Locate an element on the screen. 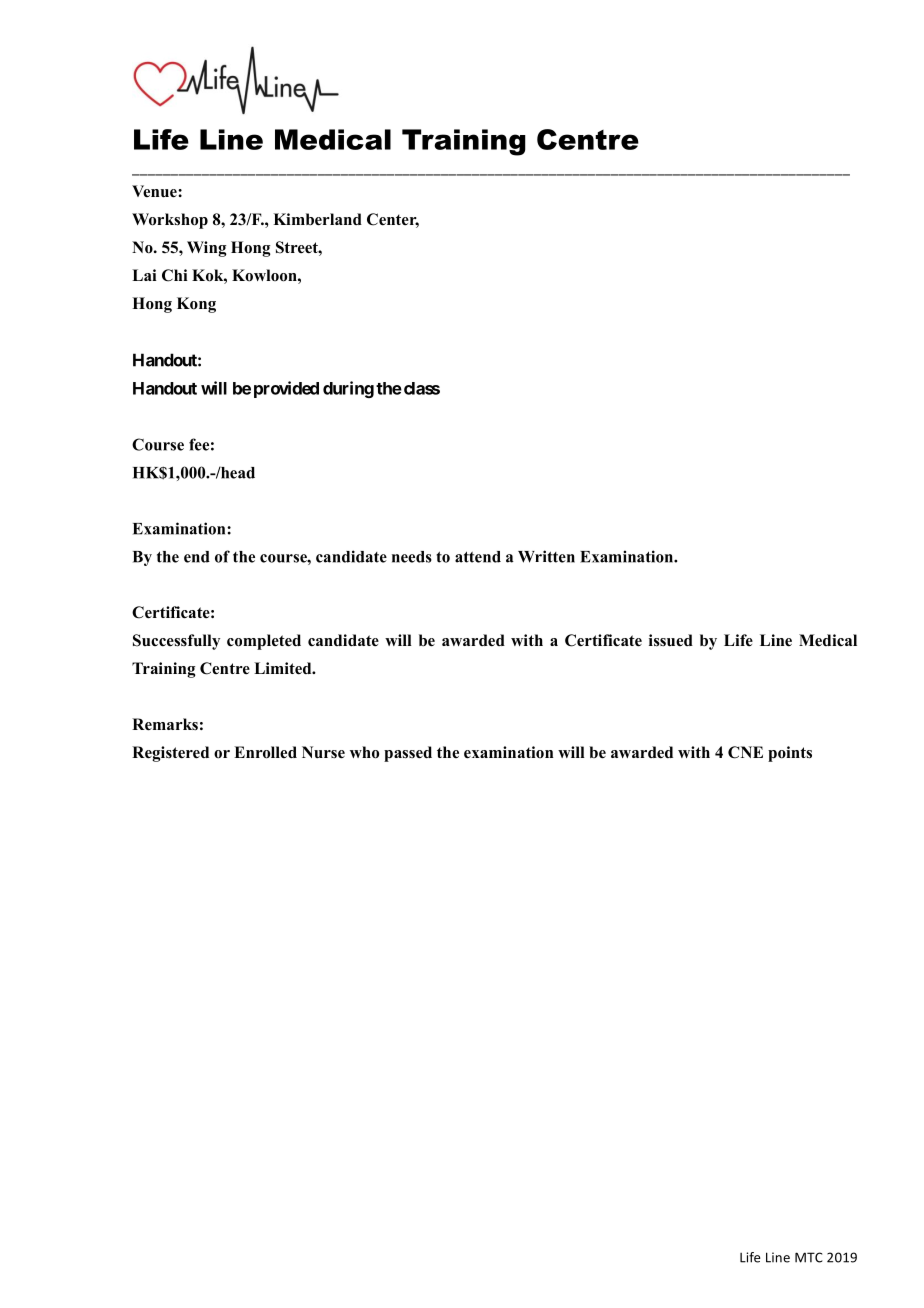  points is located at coordinates (790, 754).
